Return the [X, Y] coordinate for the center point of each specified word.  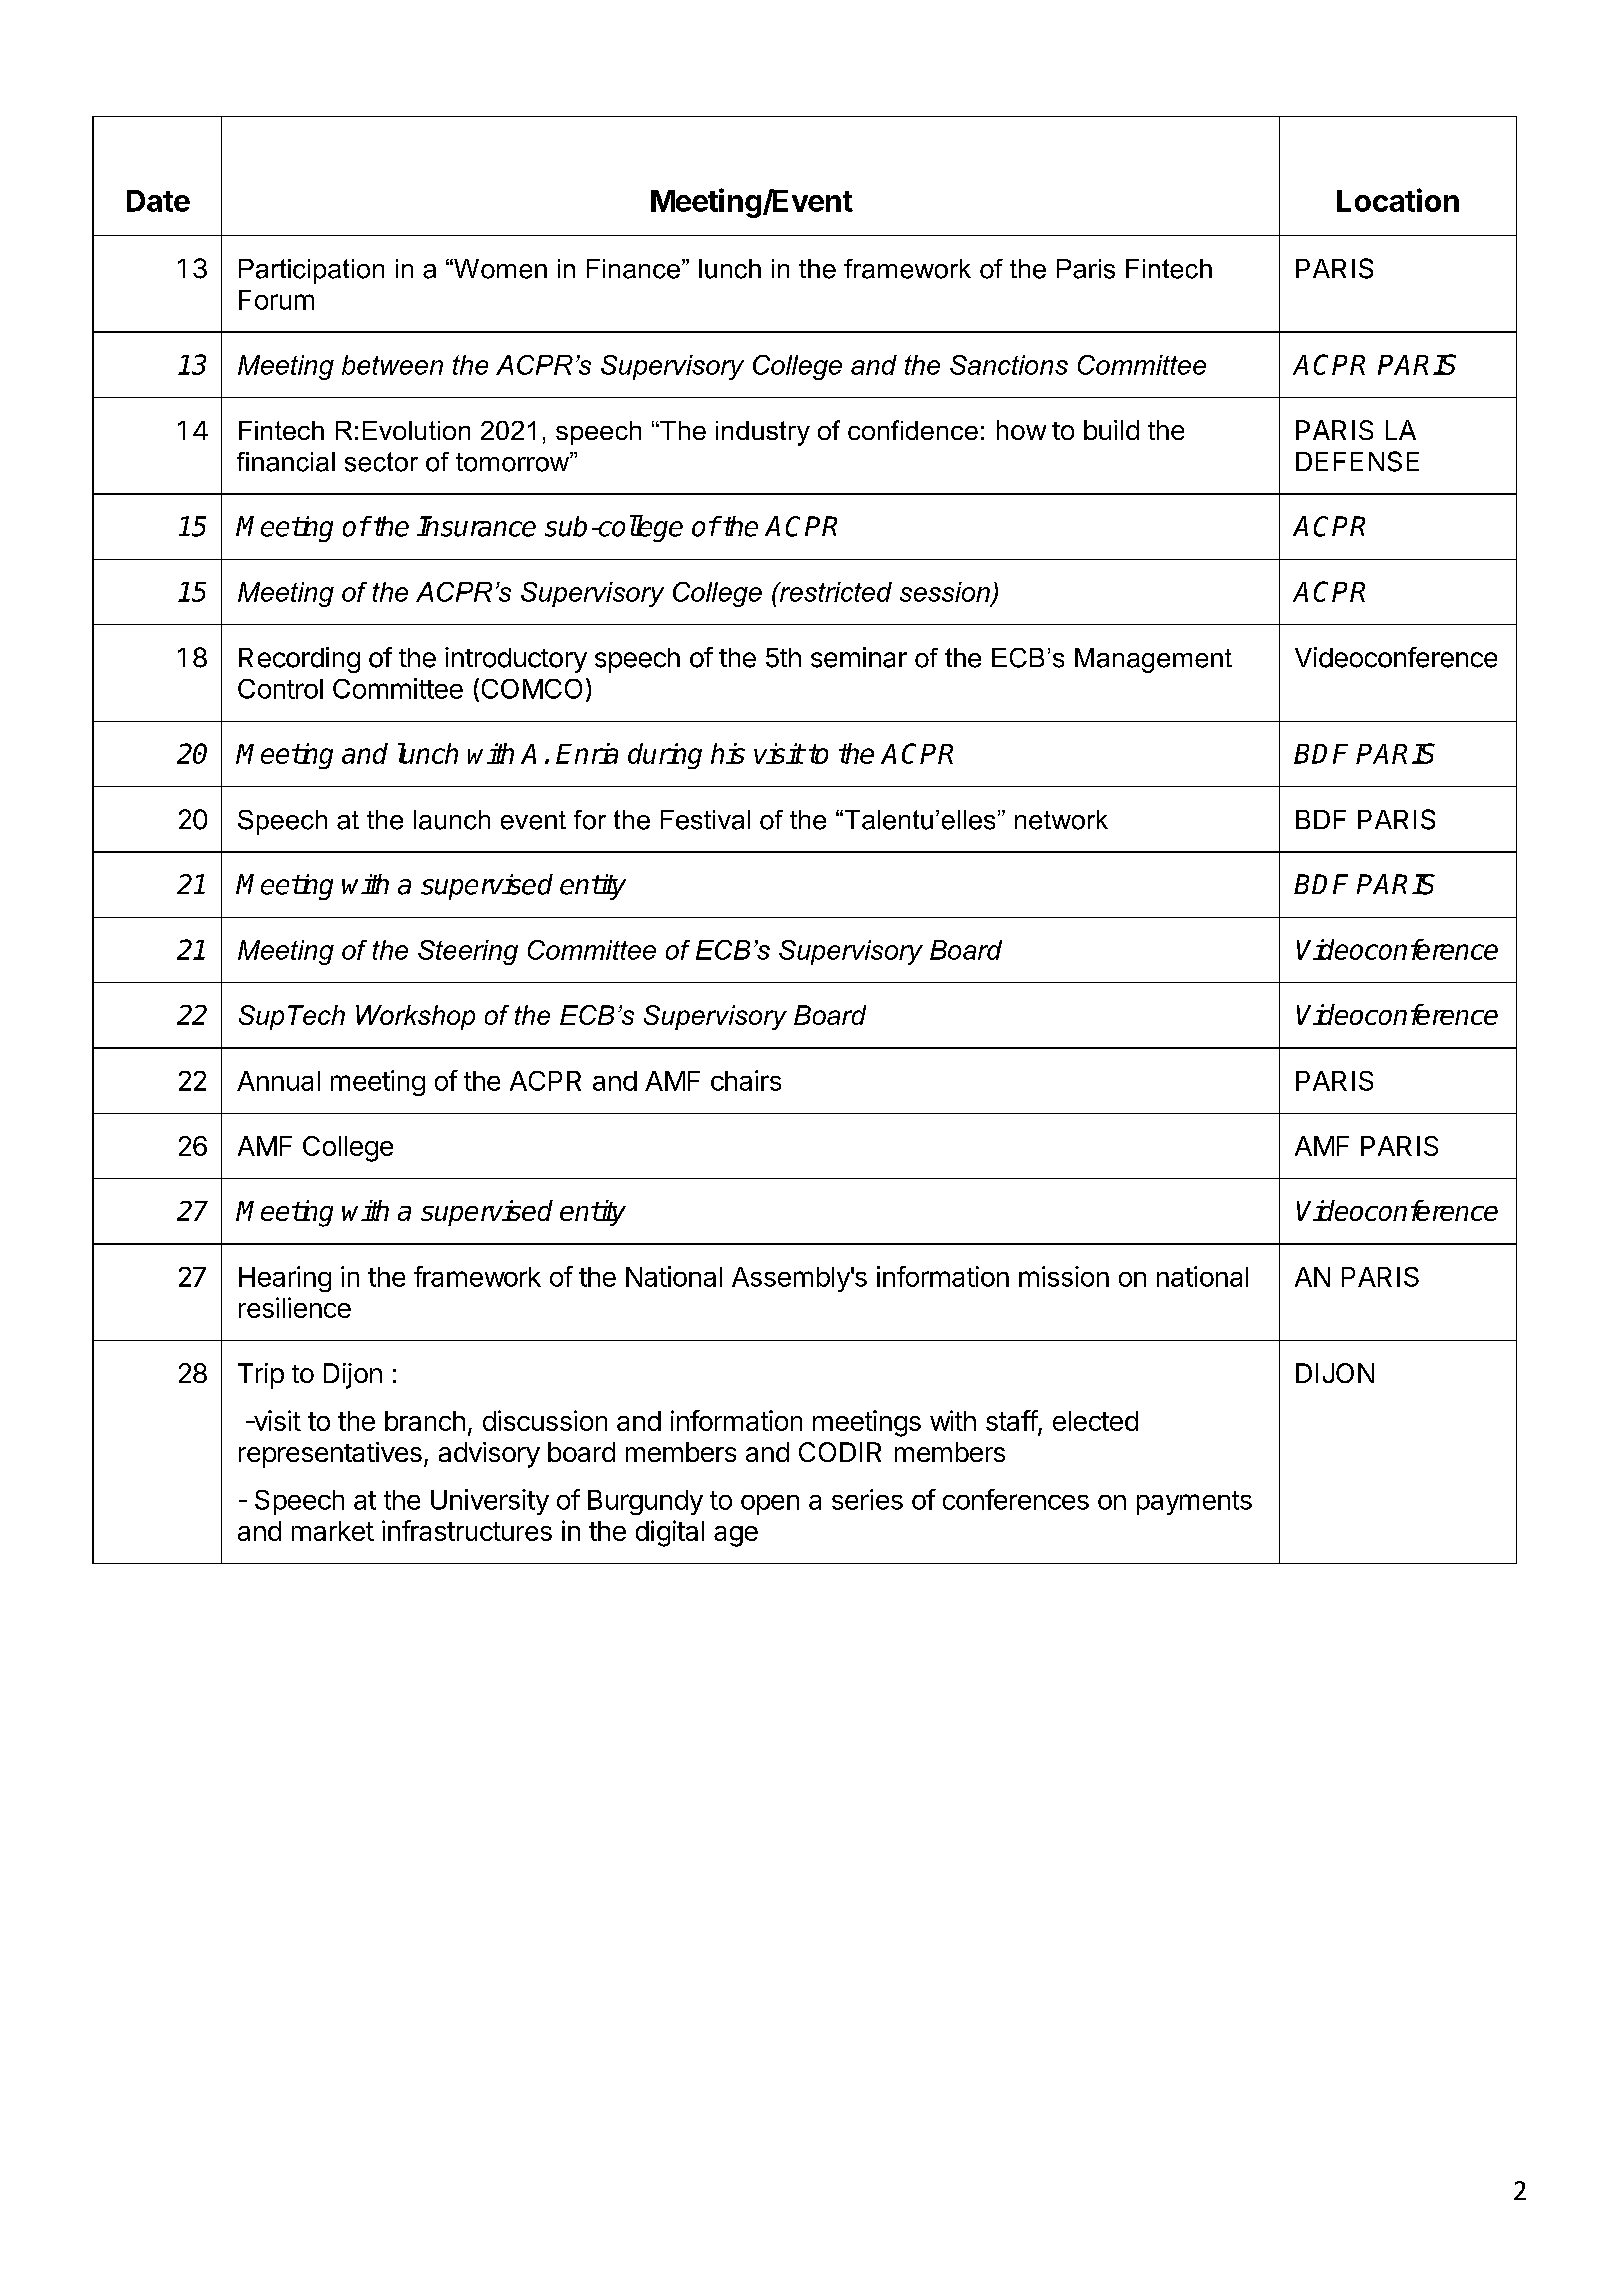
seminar [859, 657]
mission [1064, 1276]
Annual [278, 1081]
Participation [311, 271]
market [333, 1531]
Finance [633, 269]
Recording [299, 660]
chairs [746, 1080]
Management [1153, 660]
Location [1398, 200]
